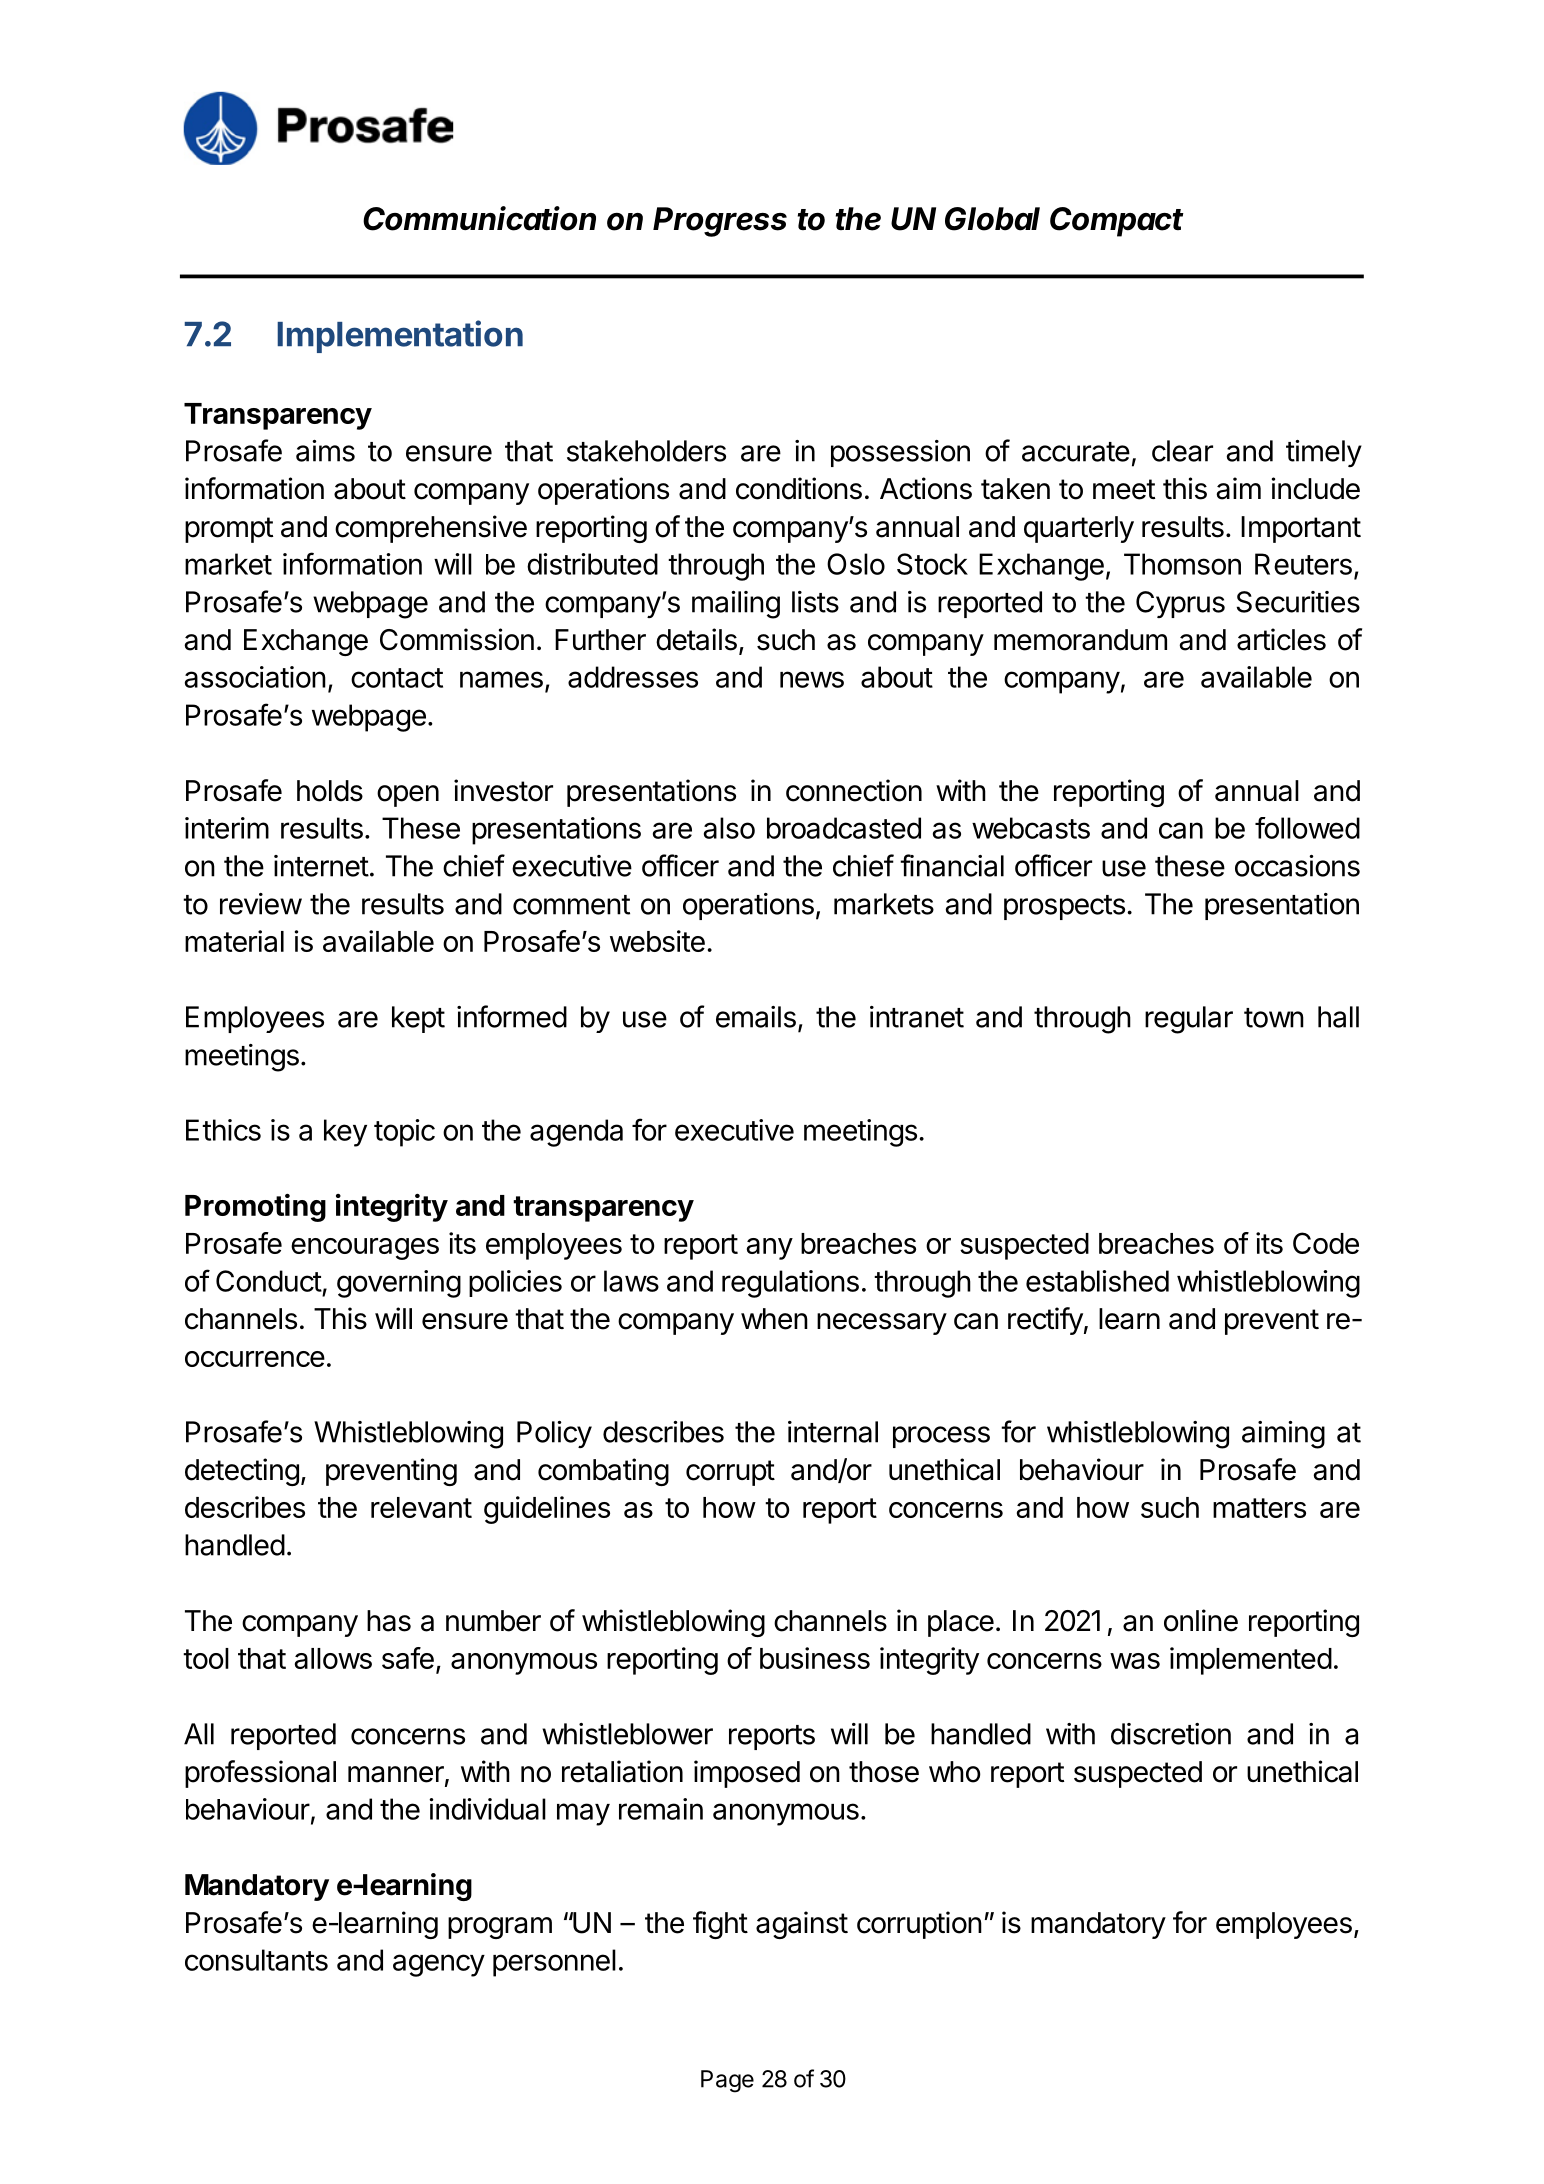  What do you see at coordinates (720, 222) in the page?
I see `Progress` at bounding box center [720, 222].
